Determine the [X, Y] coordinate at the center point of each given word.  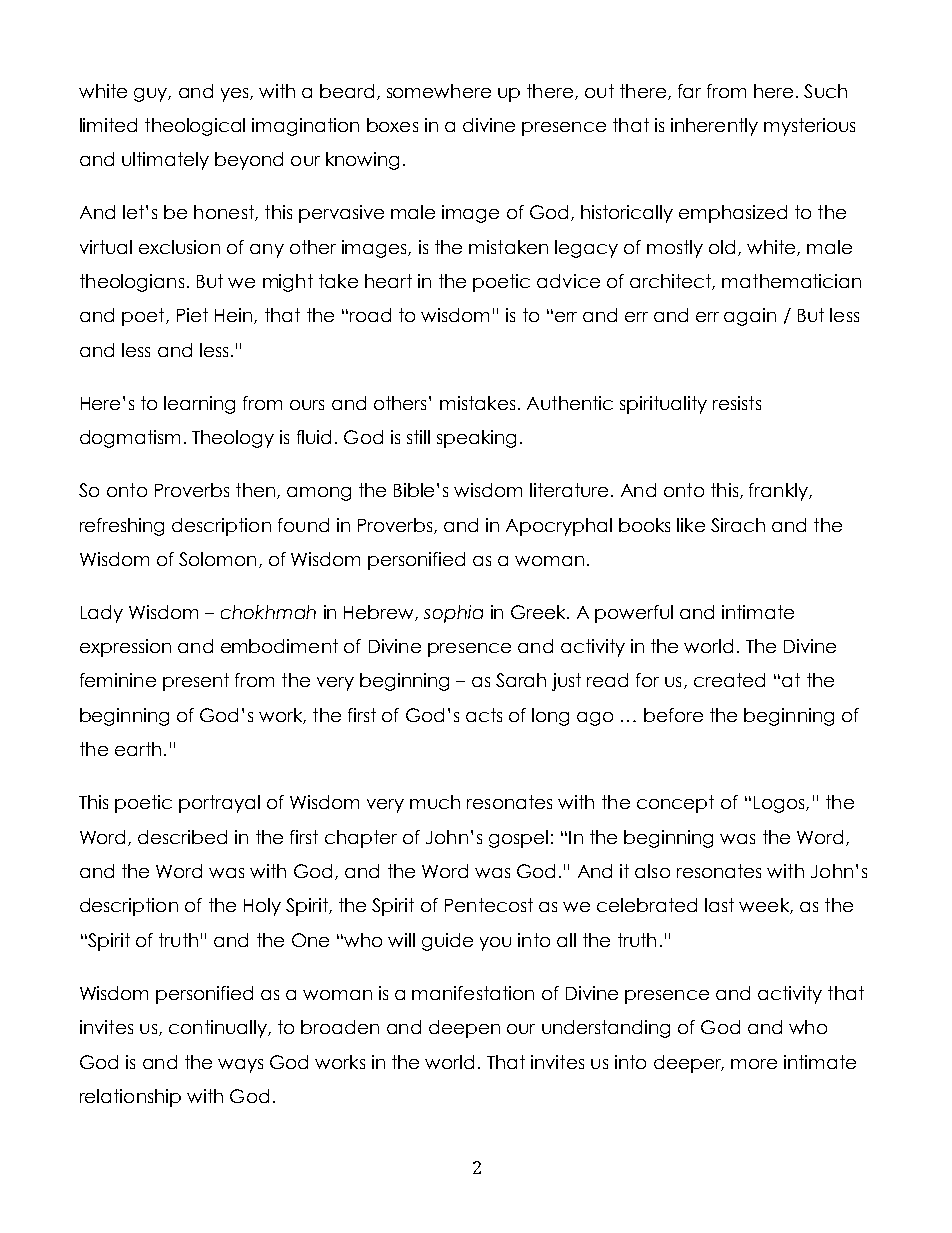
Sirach [738, 525]
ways [240, 1066]
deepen [464, 1029]
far [689, 91]
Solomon [217, 559]
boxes [392, 125]
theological [195, 127]
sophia [453, 614]
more [754, 1064]
